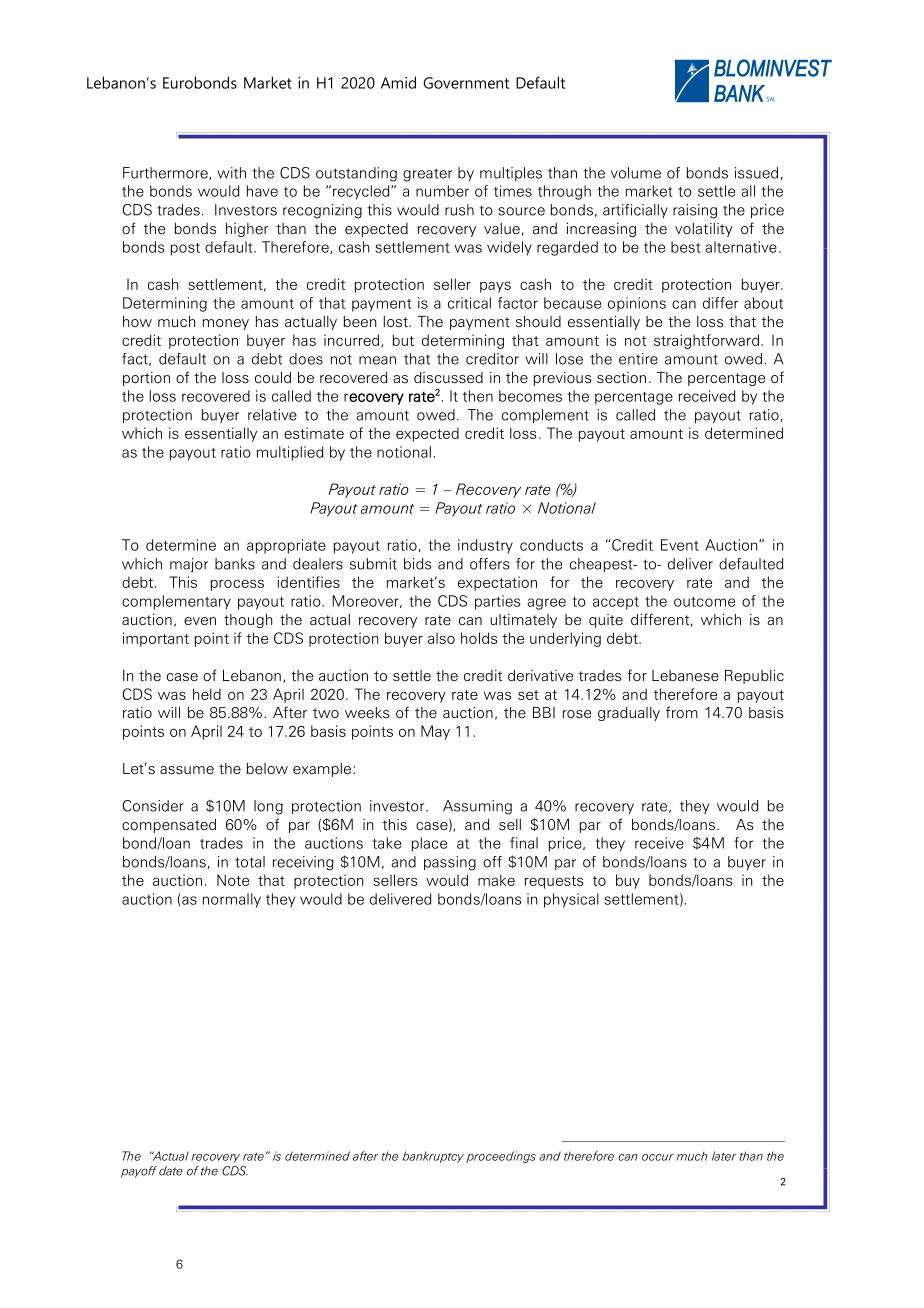 Image resolution: width=924 pixels, height=1308 pixels. What do you see at coordinates (171, 1171) in the document?
I see `date` at bounding box center [171, 1171].
